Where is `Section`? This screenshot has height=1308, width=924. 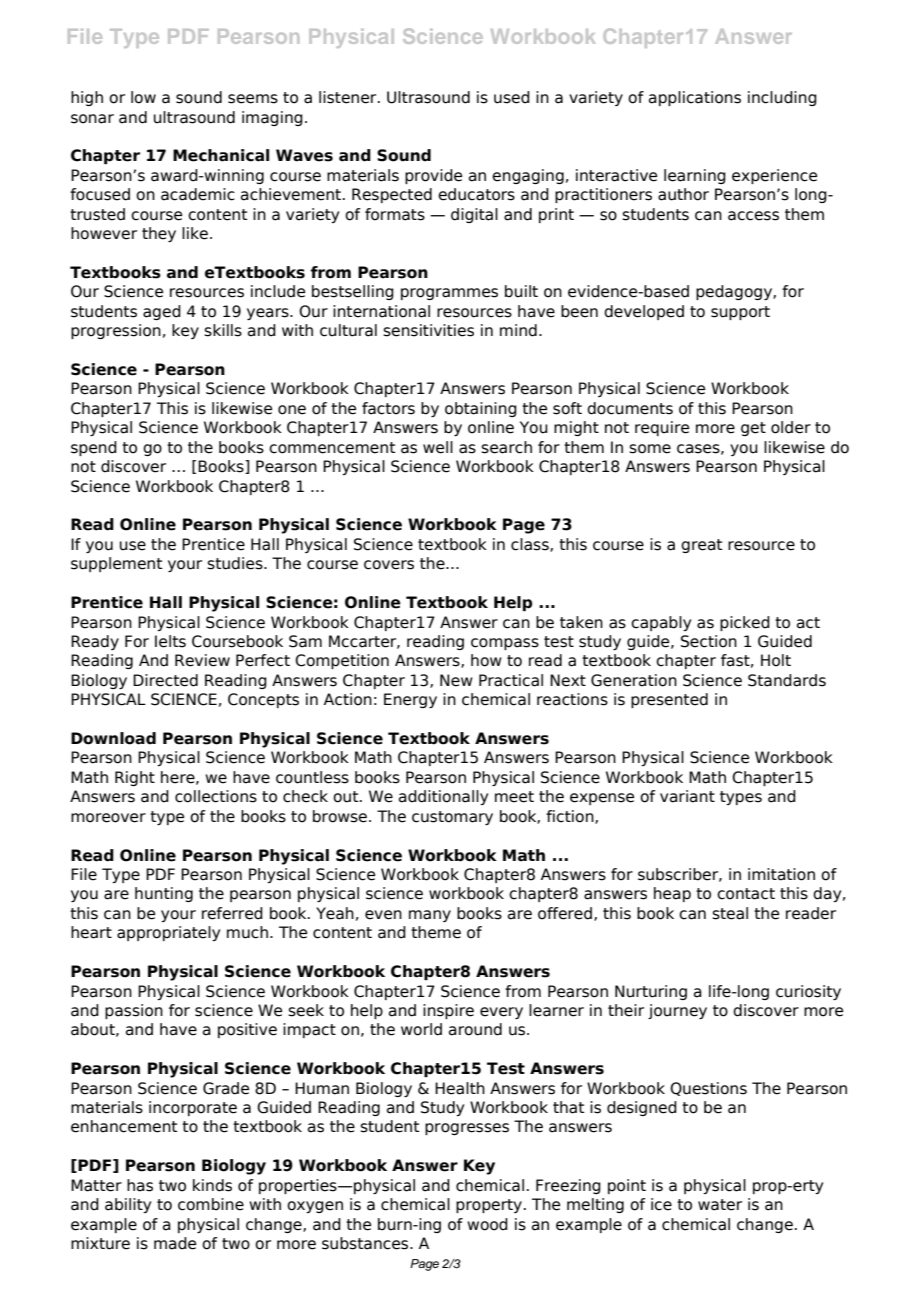
Section is located at coordinates (709, 641).
